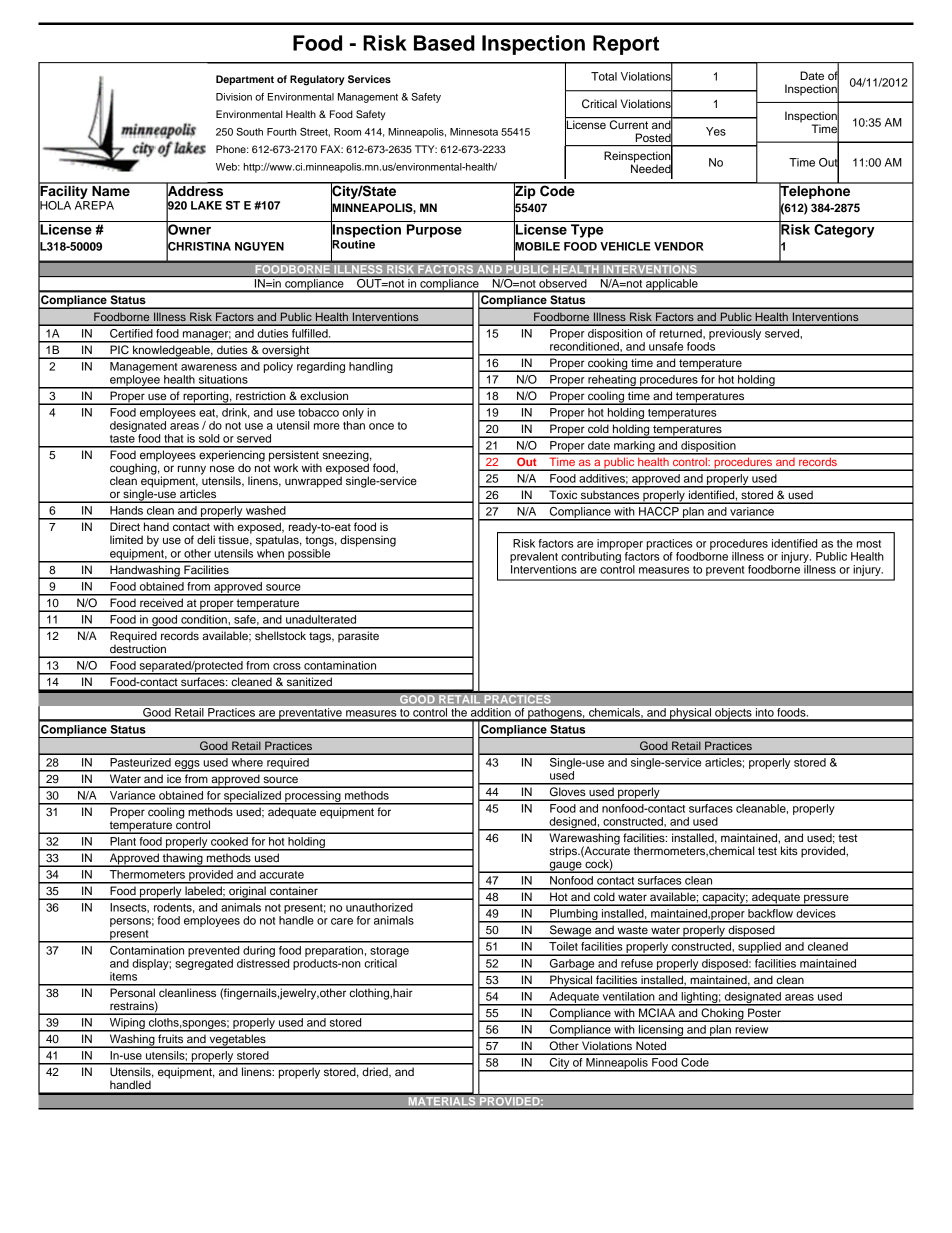 The width and height of the document is (952, 1233). Describe the element at coordinates (381, 426) in the document. I see `once` at that location.
